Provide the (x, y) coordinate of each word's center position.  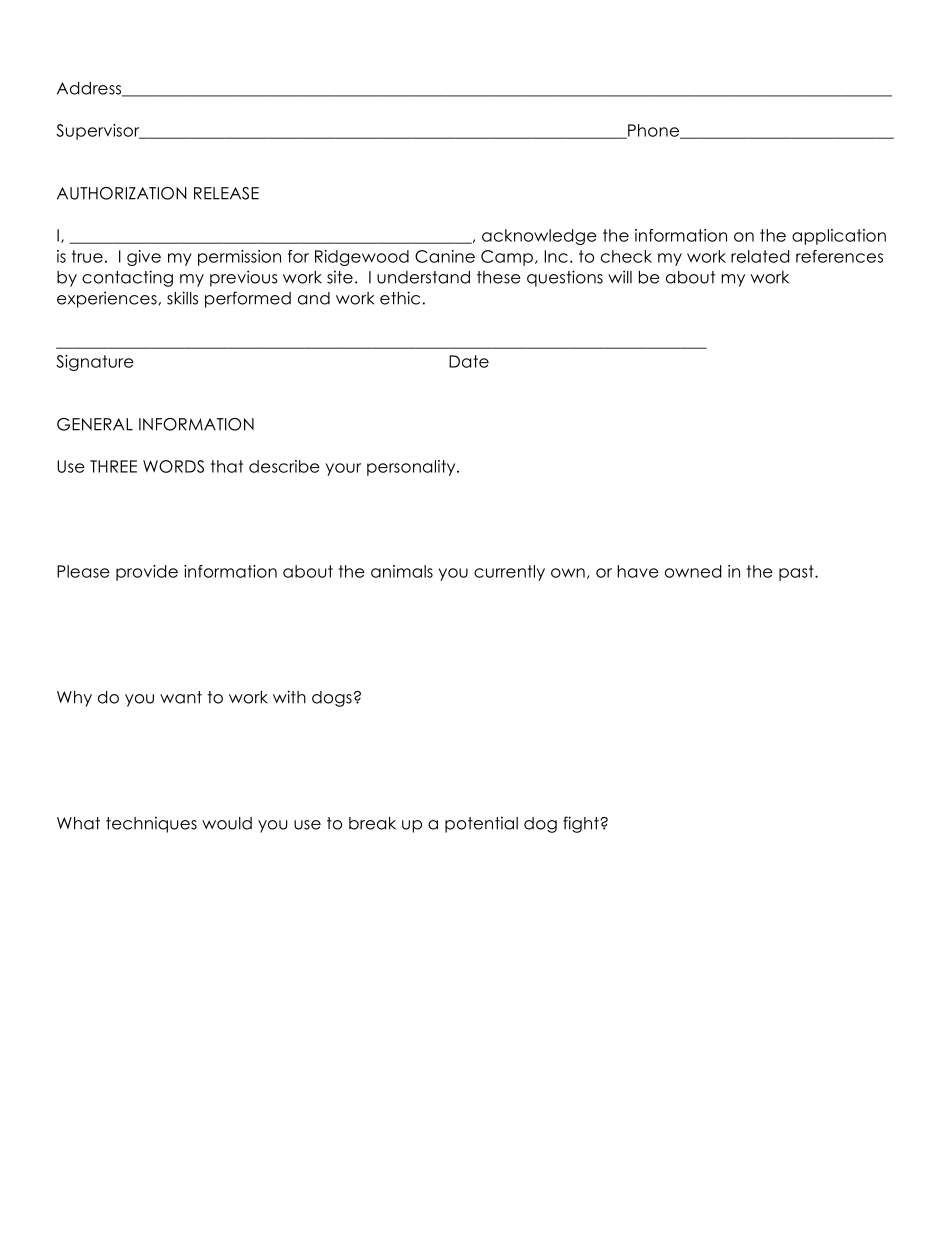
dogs (332, 699)
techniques (151, 824)
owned (693, 571)
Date (469, 361)
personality (412, 468)
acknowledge (539, 237)
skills (182, 298)
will (620, 277)
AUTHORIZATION (122, 193)
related (760, 256)
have (638, 571)
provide (147, 573)
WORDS (173, 466)
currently (509, 573)
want (181, 697)
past (797, 573)
